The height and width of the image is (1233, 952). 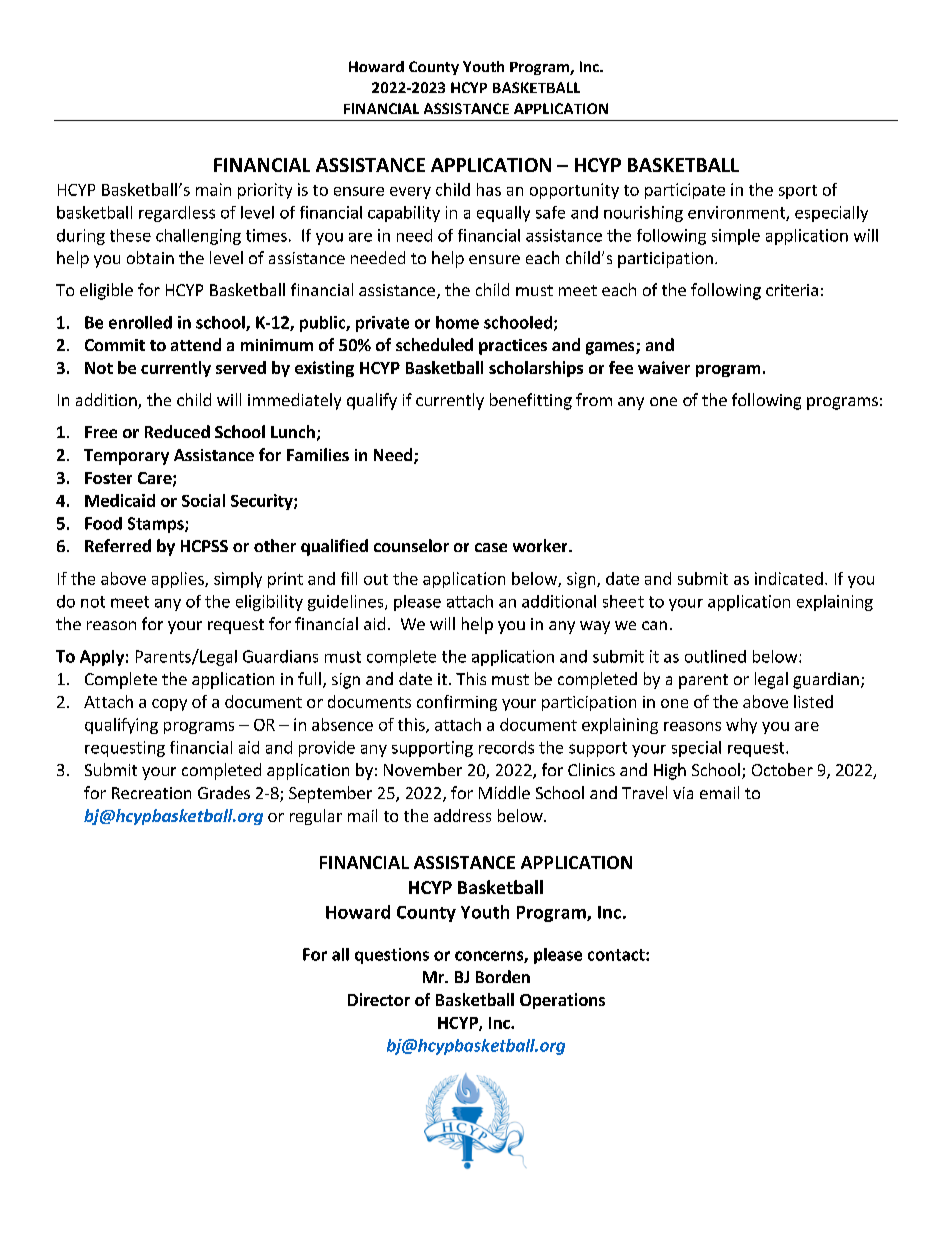 What do you see at coordinates (736, 237) in the image?
I see `simple` at bounding box center [736, 237].
